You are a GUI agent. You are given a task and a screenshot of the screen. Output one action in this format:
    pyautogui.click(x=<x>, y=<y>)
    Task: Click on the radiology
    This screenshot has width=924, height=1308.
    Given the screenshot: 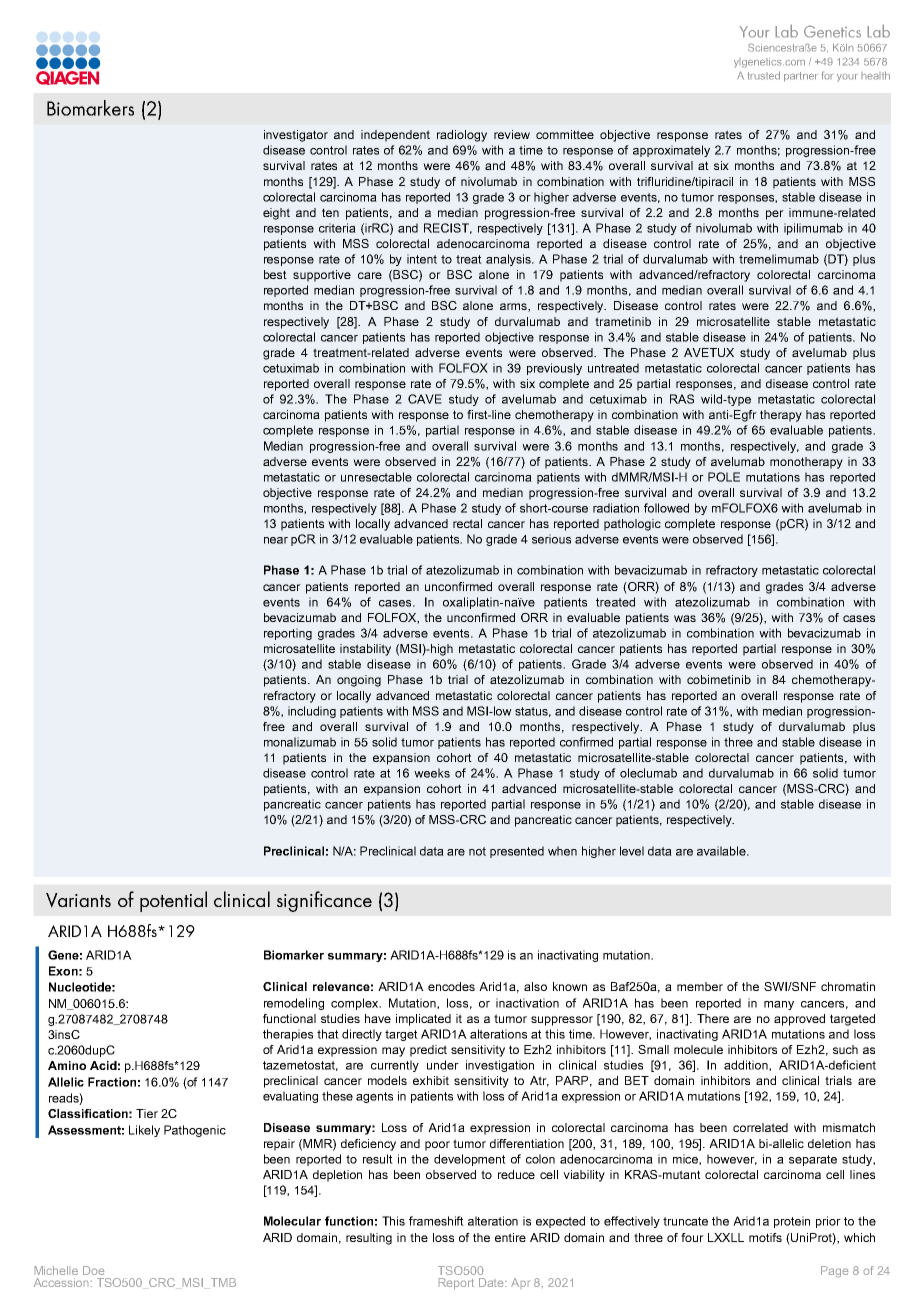 What is the action you would take?
    pyautogui.click(x=462, y=136)
